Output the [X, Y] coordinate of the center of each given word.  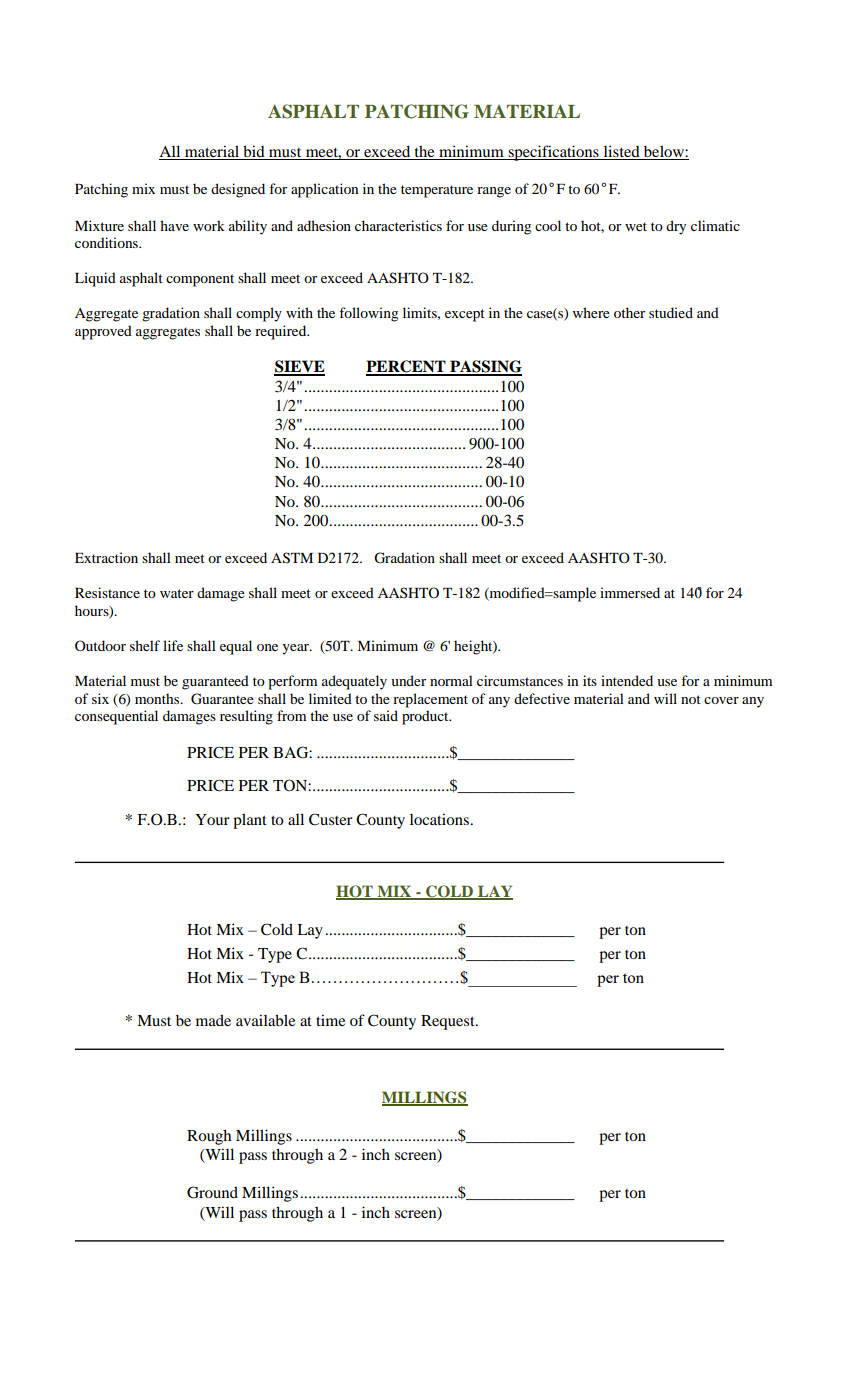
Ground [212, 1192]
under [408, 680]
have [174, 225]
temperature [437, 191]
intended [627, 680]
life [173, 645]
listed [621, 152]
